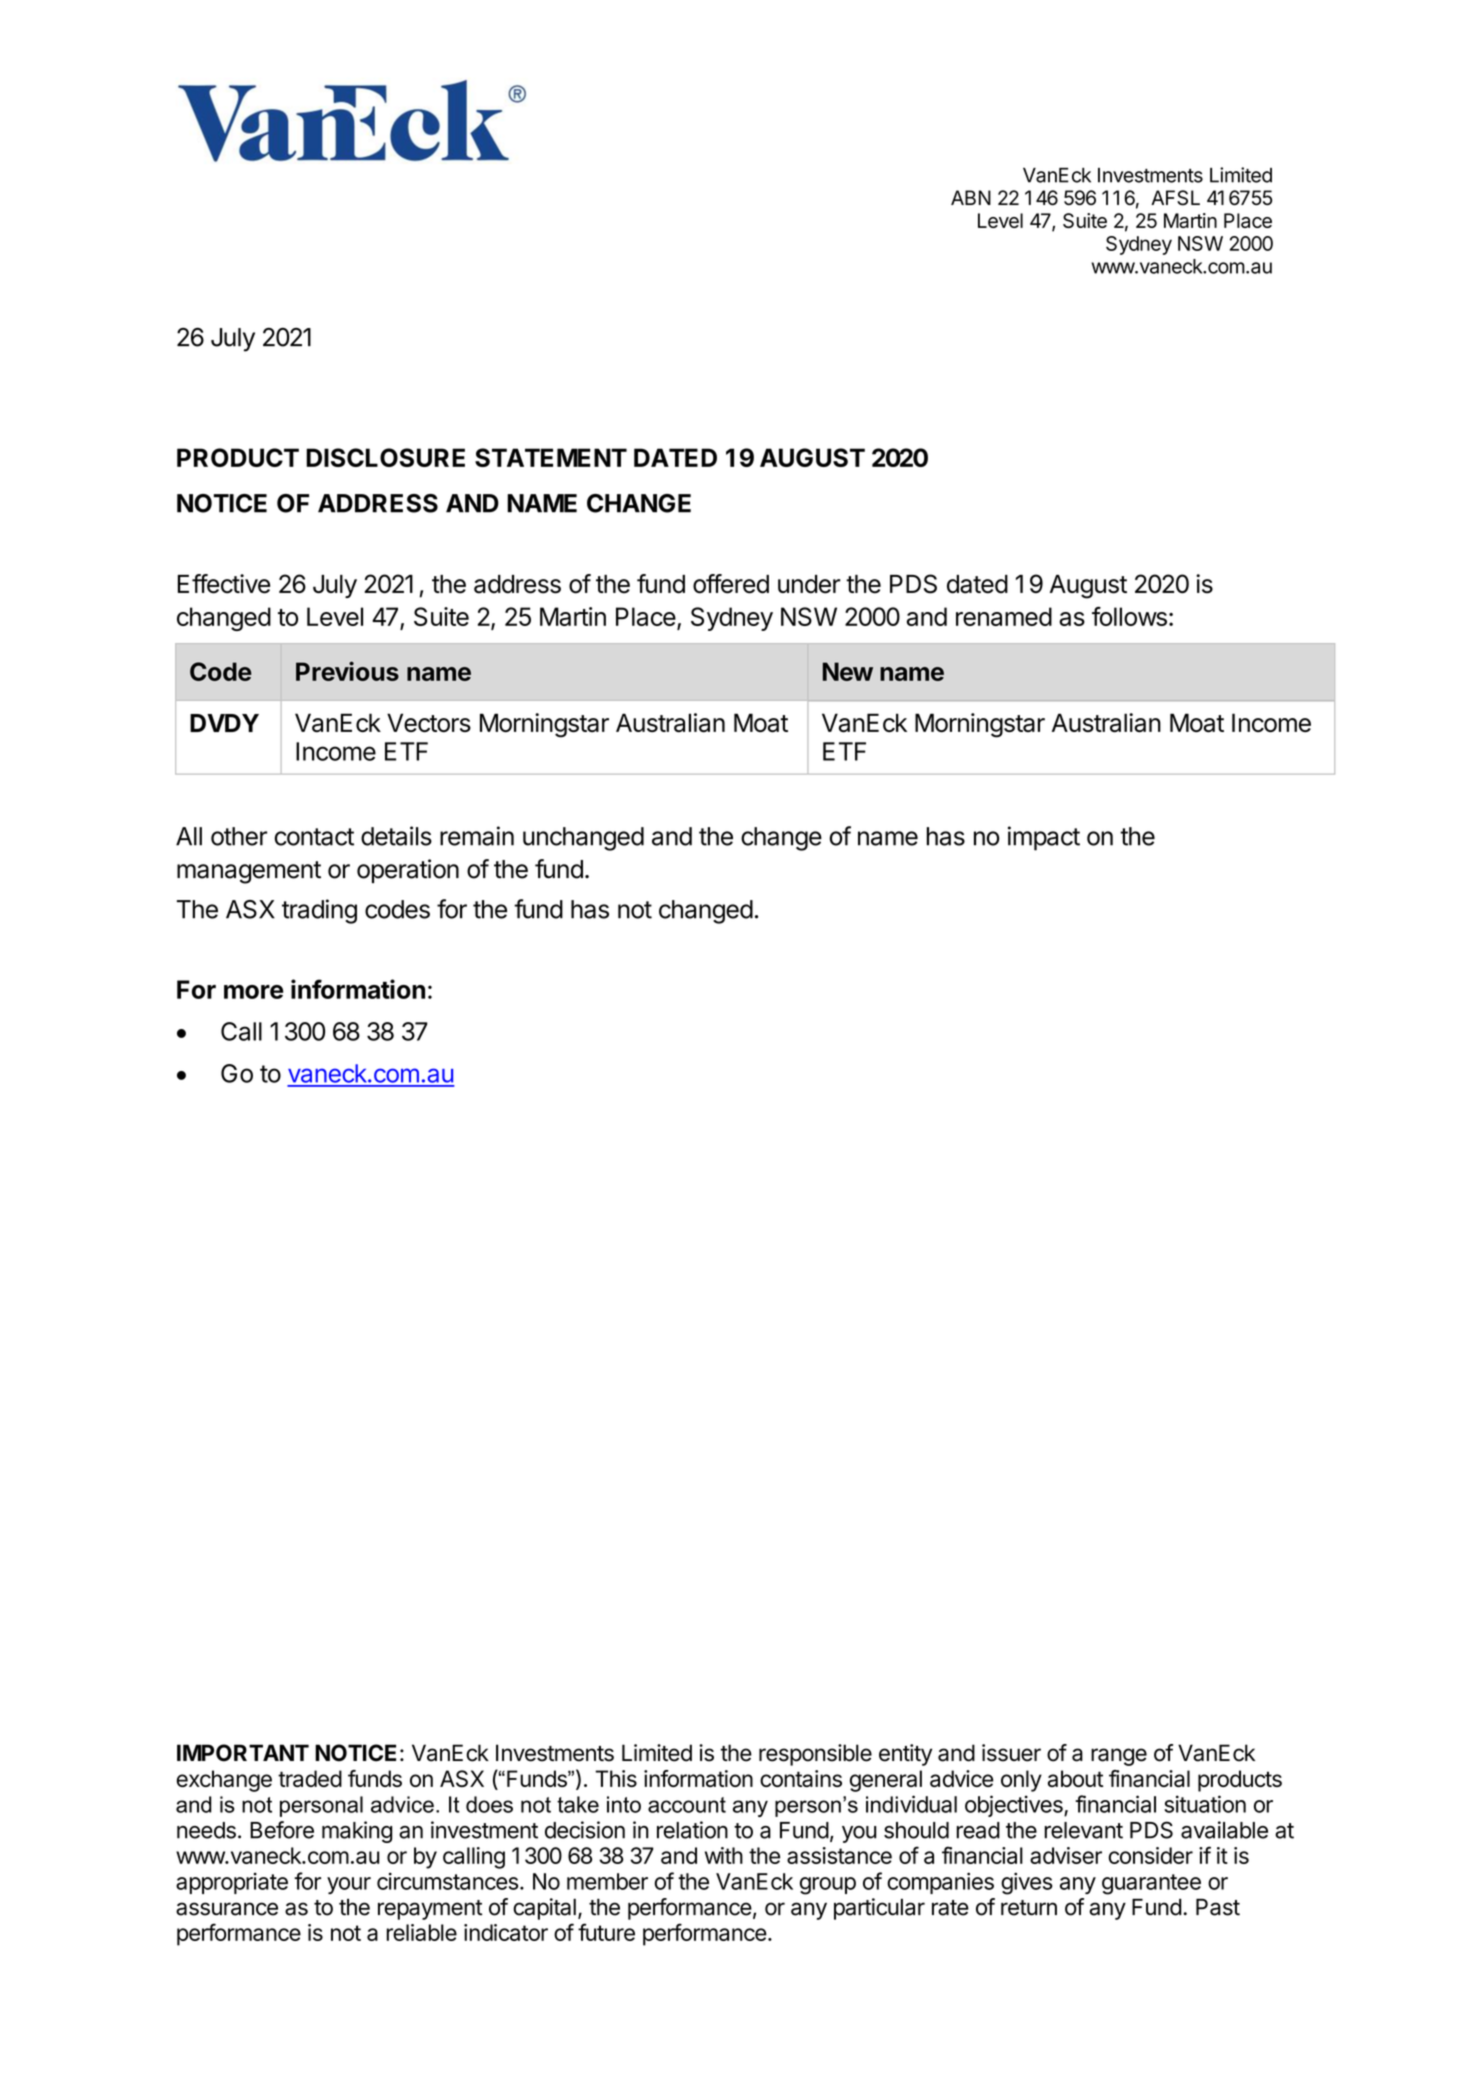  I want to click on remain, so click(477, 836).
